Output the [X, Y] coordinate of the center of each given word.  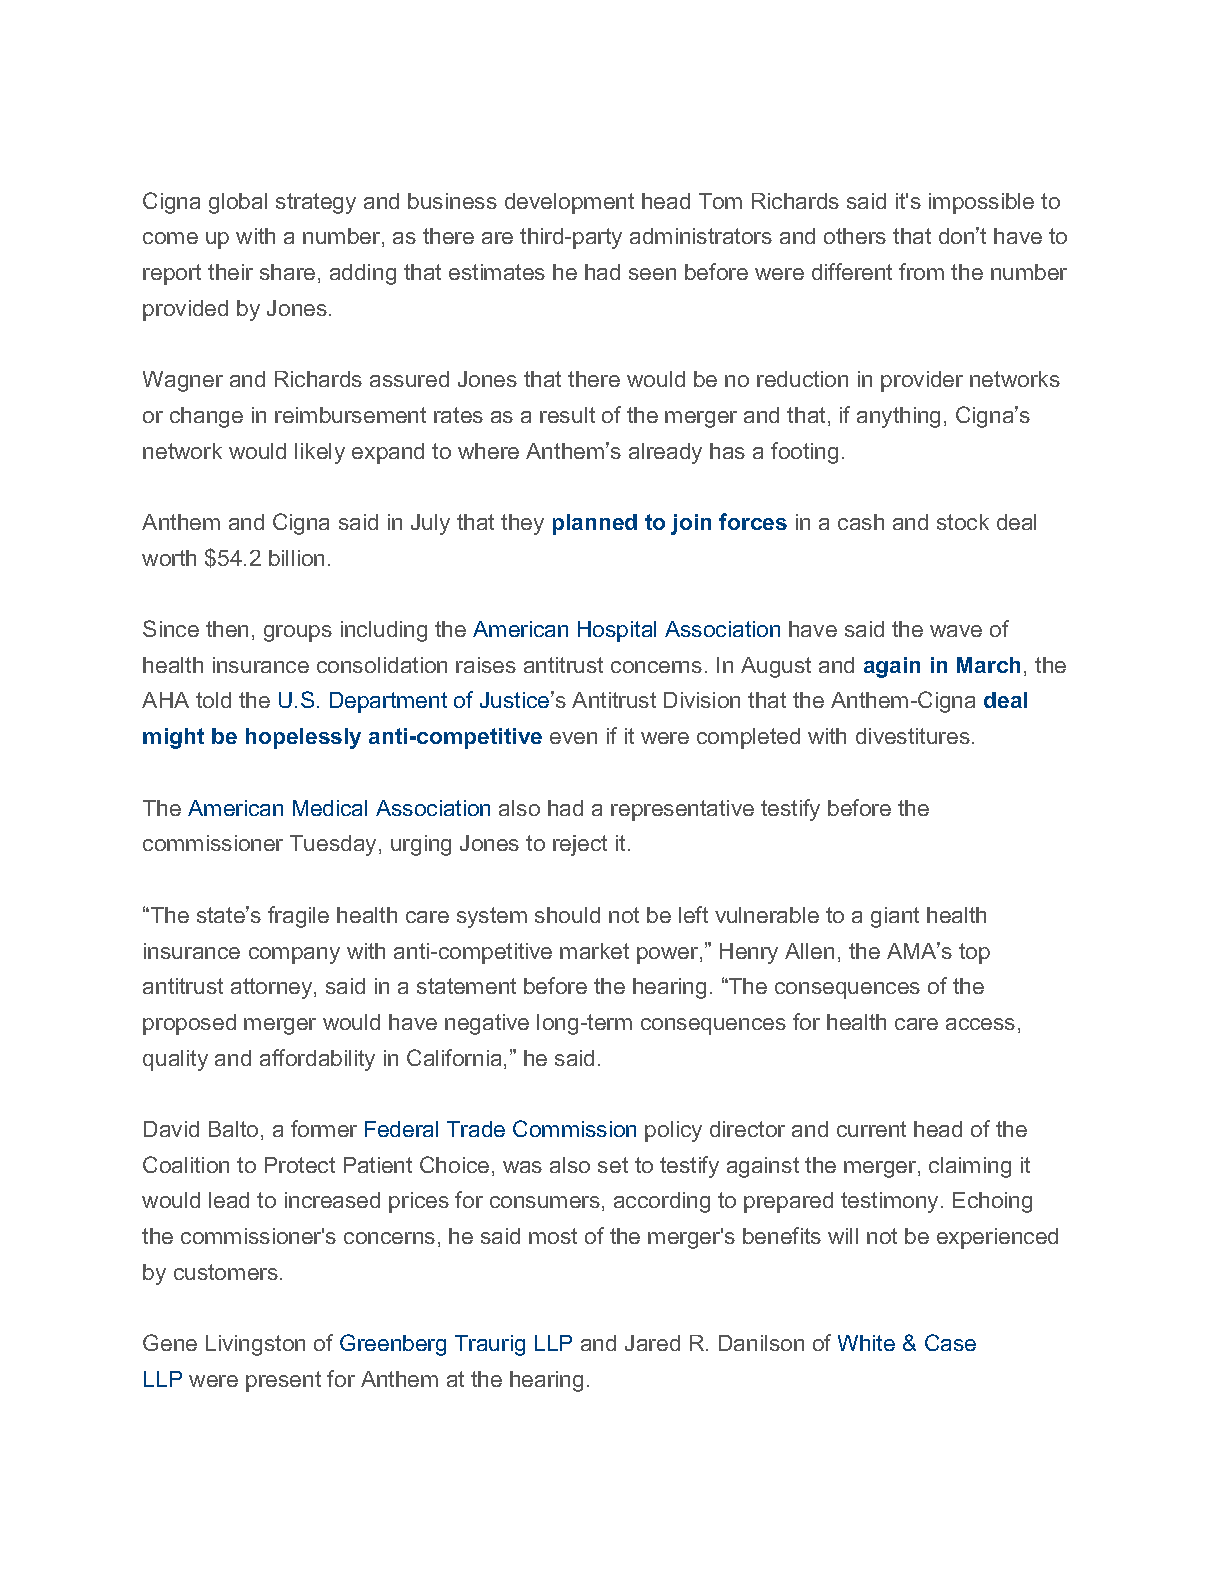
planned [595, 524]
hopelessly [303, 738]
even [573, 738]
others [855, 236]
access [980, 1024]
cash [861, 522]
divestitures [913, 736]
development [569, 203]
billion [296, 558]
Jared [652, 1343]
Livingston [255, 1345]
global [238, 203]
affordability [317, 1060]
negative [487, 1024]
